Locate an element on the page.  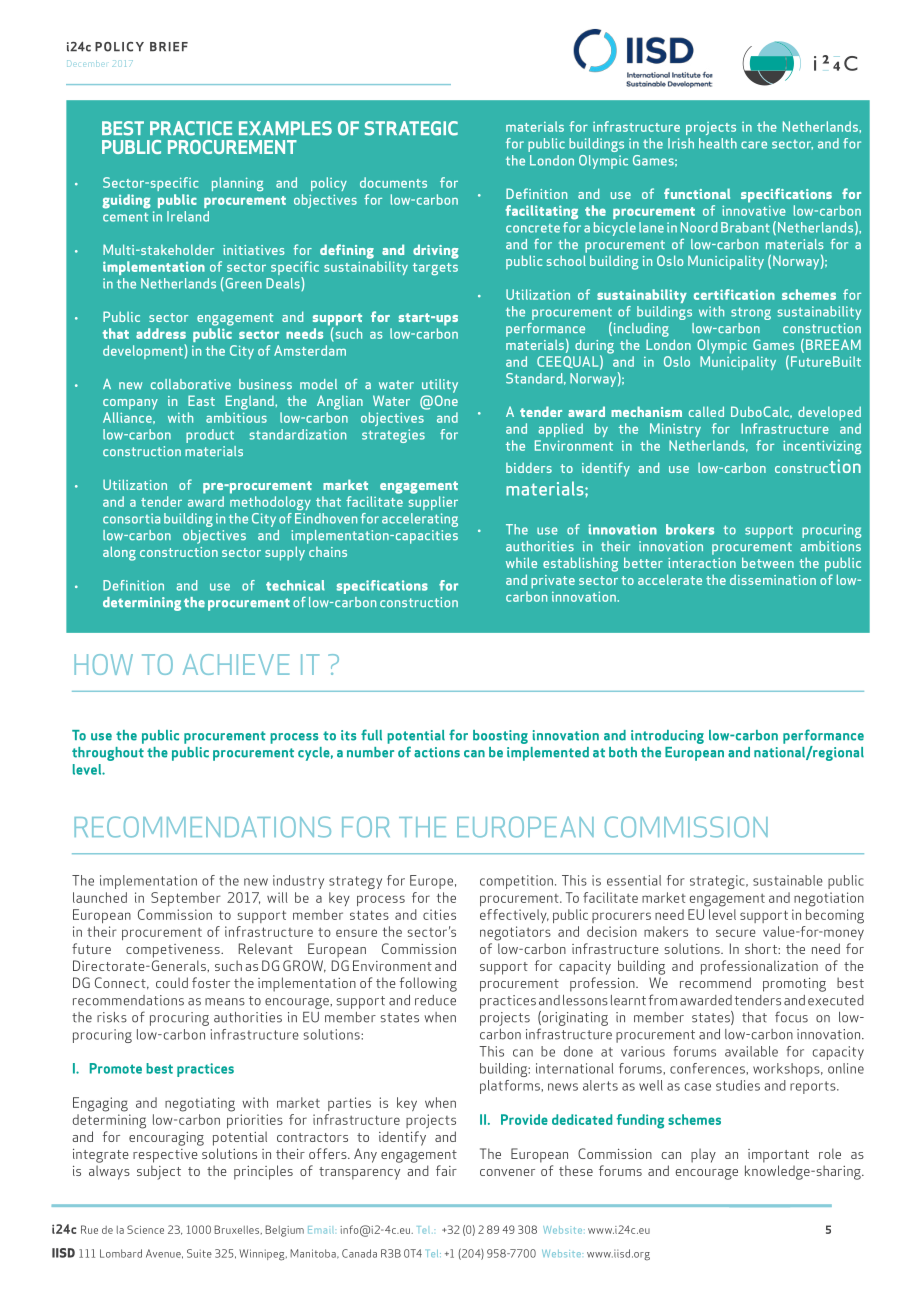
documents is located at coordinates (393, 182).
